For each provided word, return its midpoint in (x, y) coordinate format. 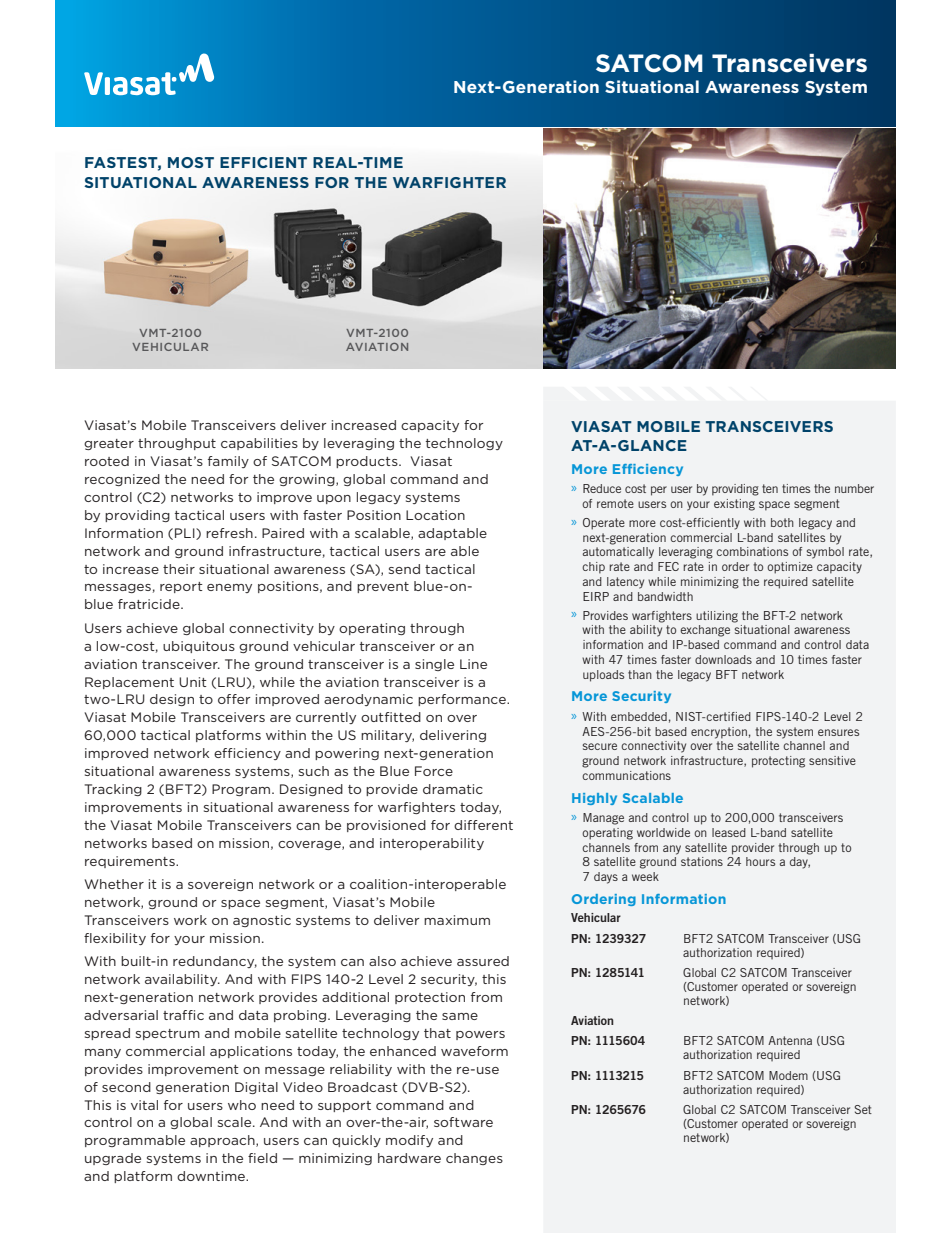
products (368, 462)
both (782, 522)
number (854, 488)
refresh (229, 533)
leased (729, 832)
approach (223, 1141)
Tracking (113, 790)
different (483, 825)
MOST (191, 162)
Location (435, 515)
